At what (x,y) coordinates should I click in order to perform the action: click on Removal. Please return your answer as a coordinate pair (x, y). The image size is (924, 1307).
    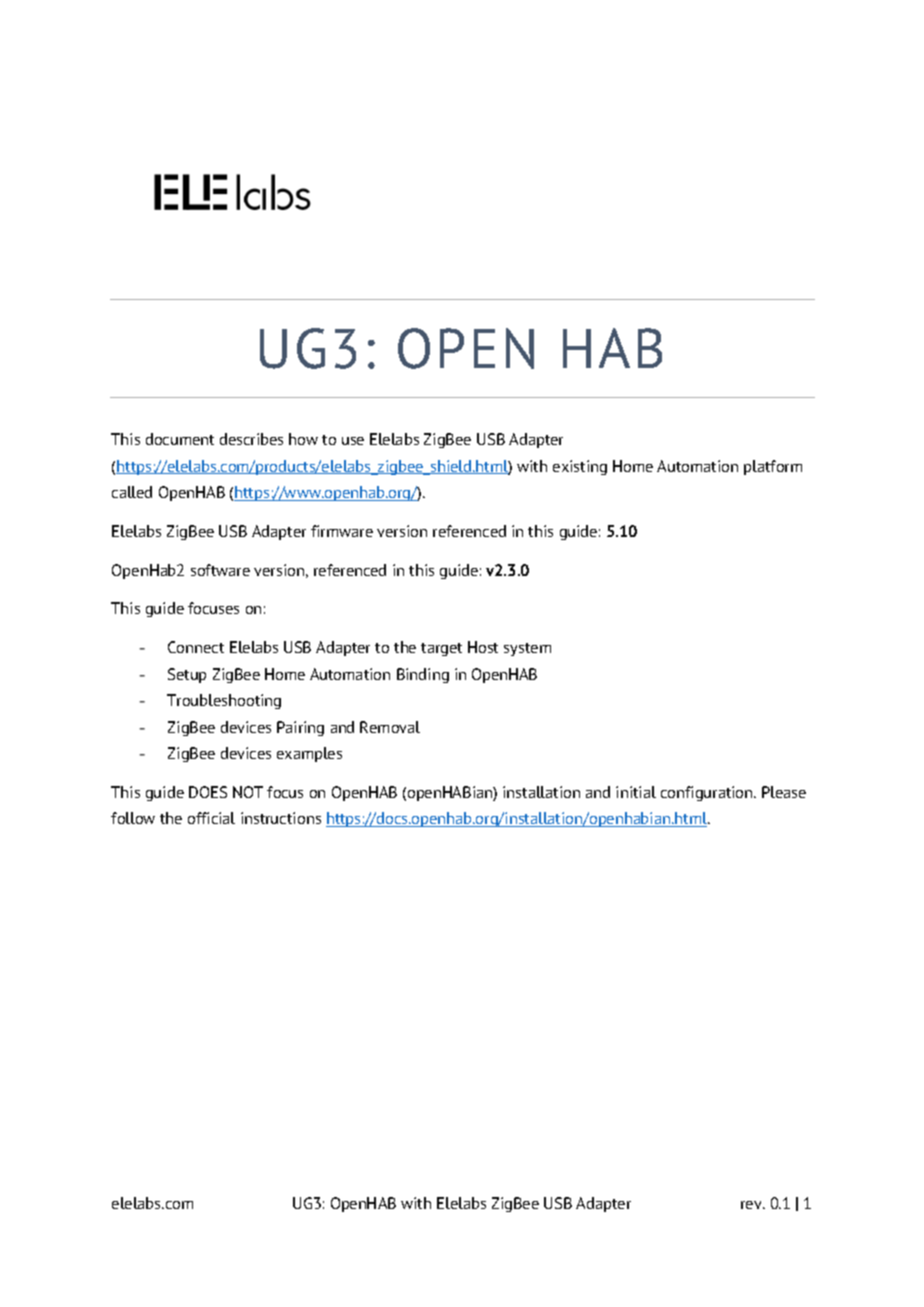
    Looking at the image, I should click on (390, 727).
